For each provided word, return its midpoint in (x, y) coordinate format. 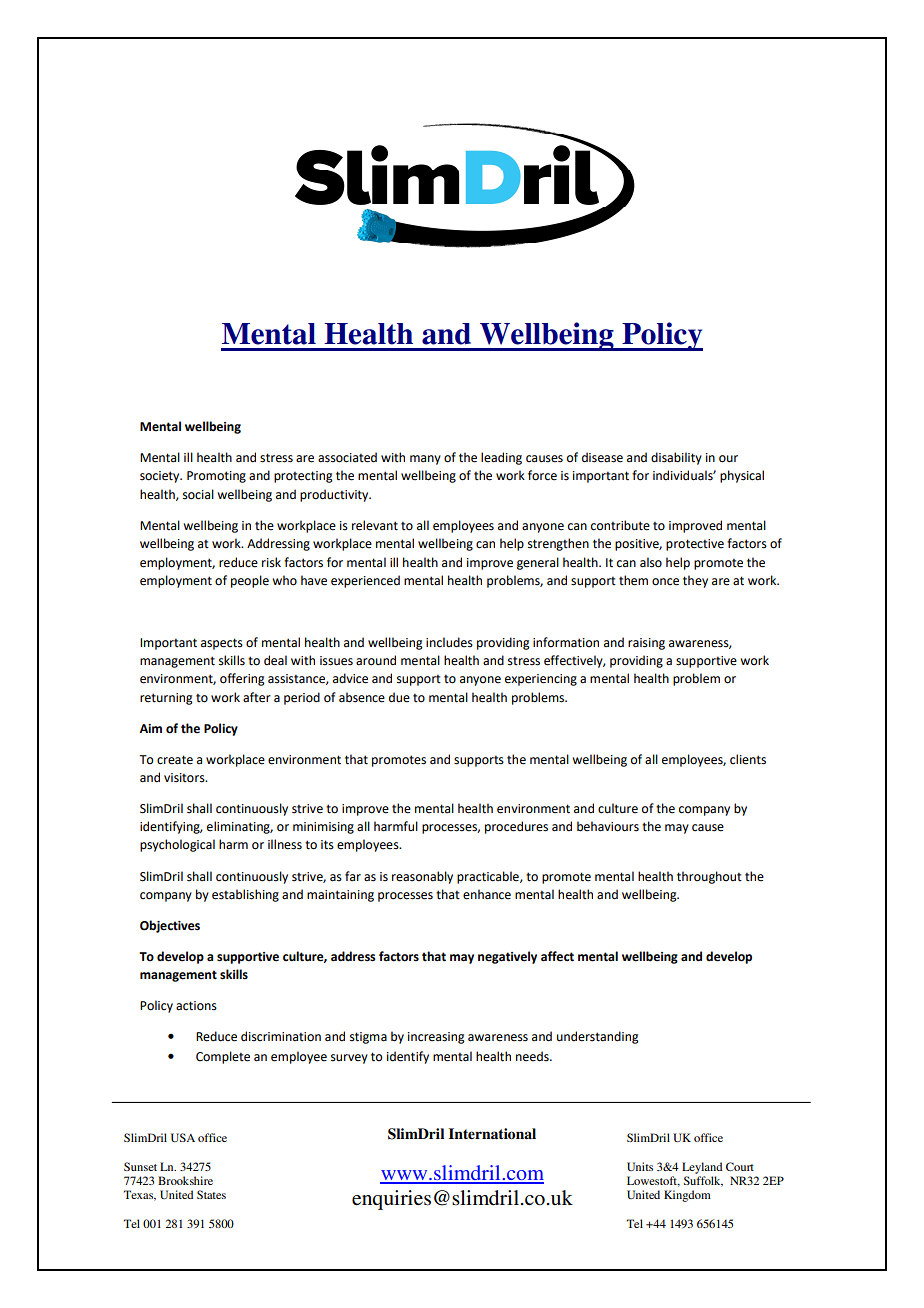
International (492, 1133)
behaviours (608, 826)
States (211, 1194)
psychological (177, 845)
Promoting (216, 477)
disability (676, 458)
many (425, 460)
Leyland (702, 1168)
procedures (516, 827)
